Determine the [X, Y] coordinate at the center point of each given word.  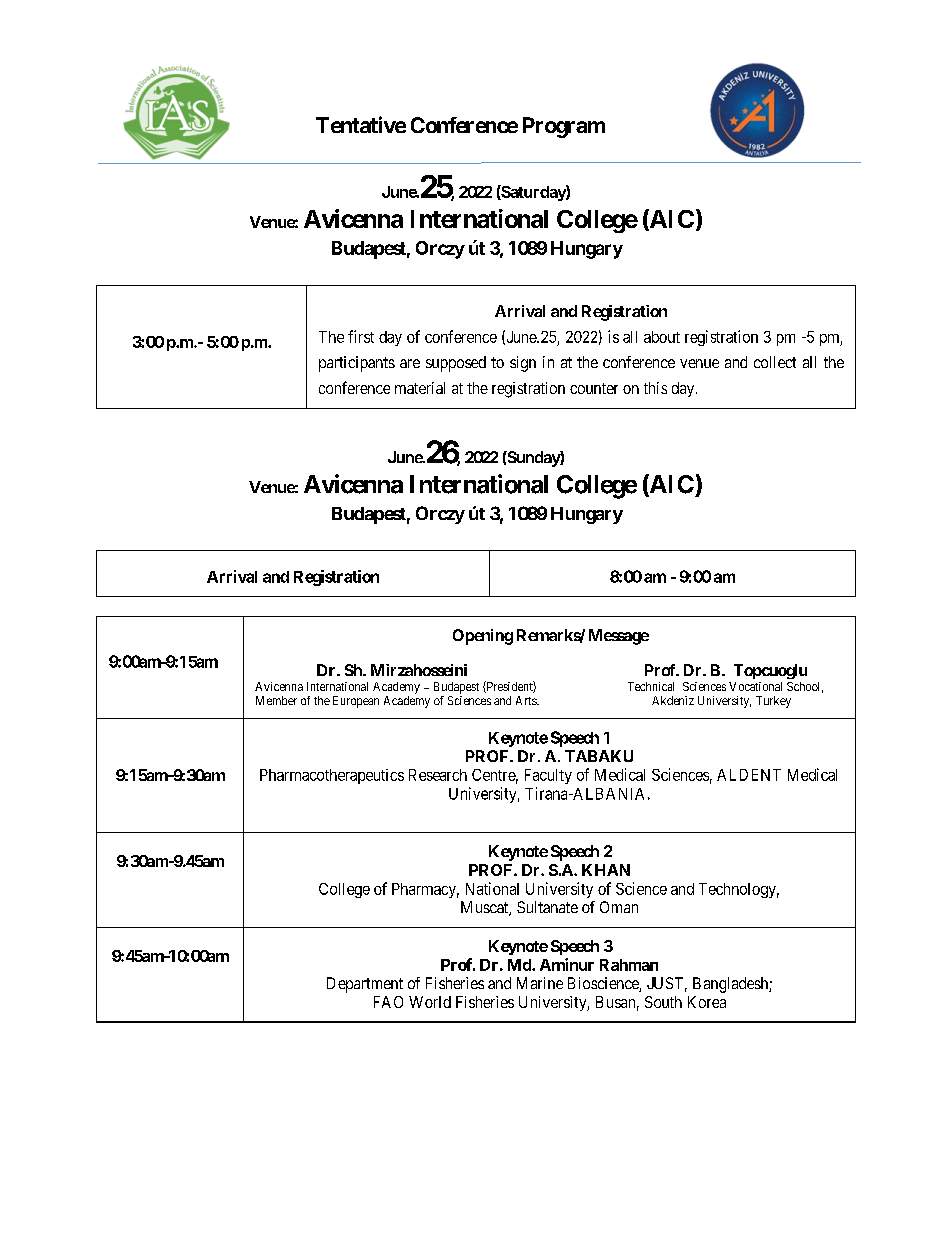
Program [564, 127]
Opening [483, 637]
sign [523, 364]
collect [775, 362]
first [361, 336]
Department [365, 985]
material [420, 388]
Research [438, 775]
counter [594, 388]
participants [357, 364]
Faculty [548, 776]
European [356, 702]
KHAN [606, 870]
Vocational [755, 686]
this [655, 388]
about [662, 337]
